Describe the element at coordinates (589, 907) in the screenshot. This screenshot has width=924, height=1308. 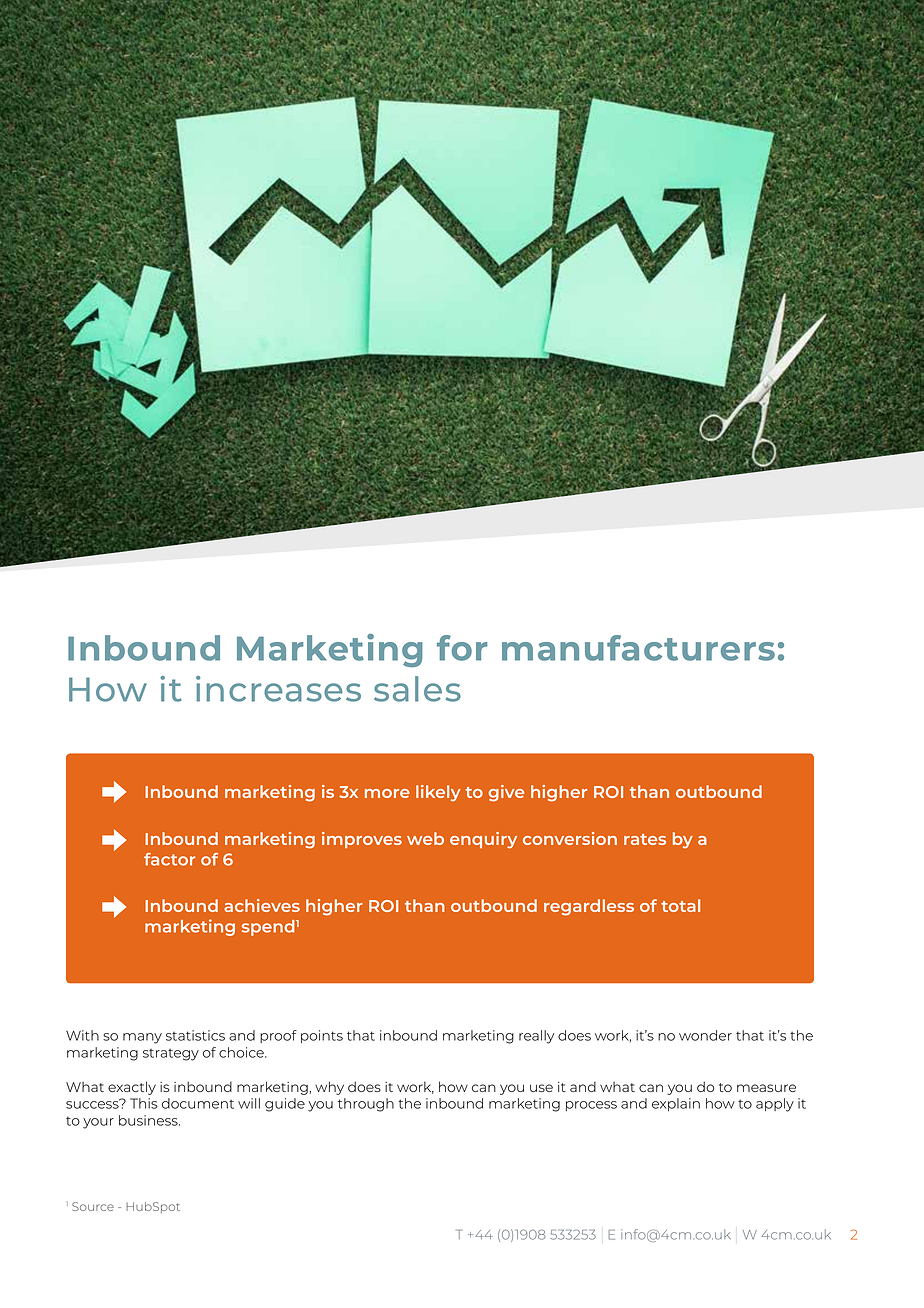
I see `regardless` at that location.
